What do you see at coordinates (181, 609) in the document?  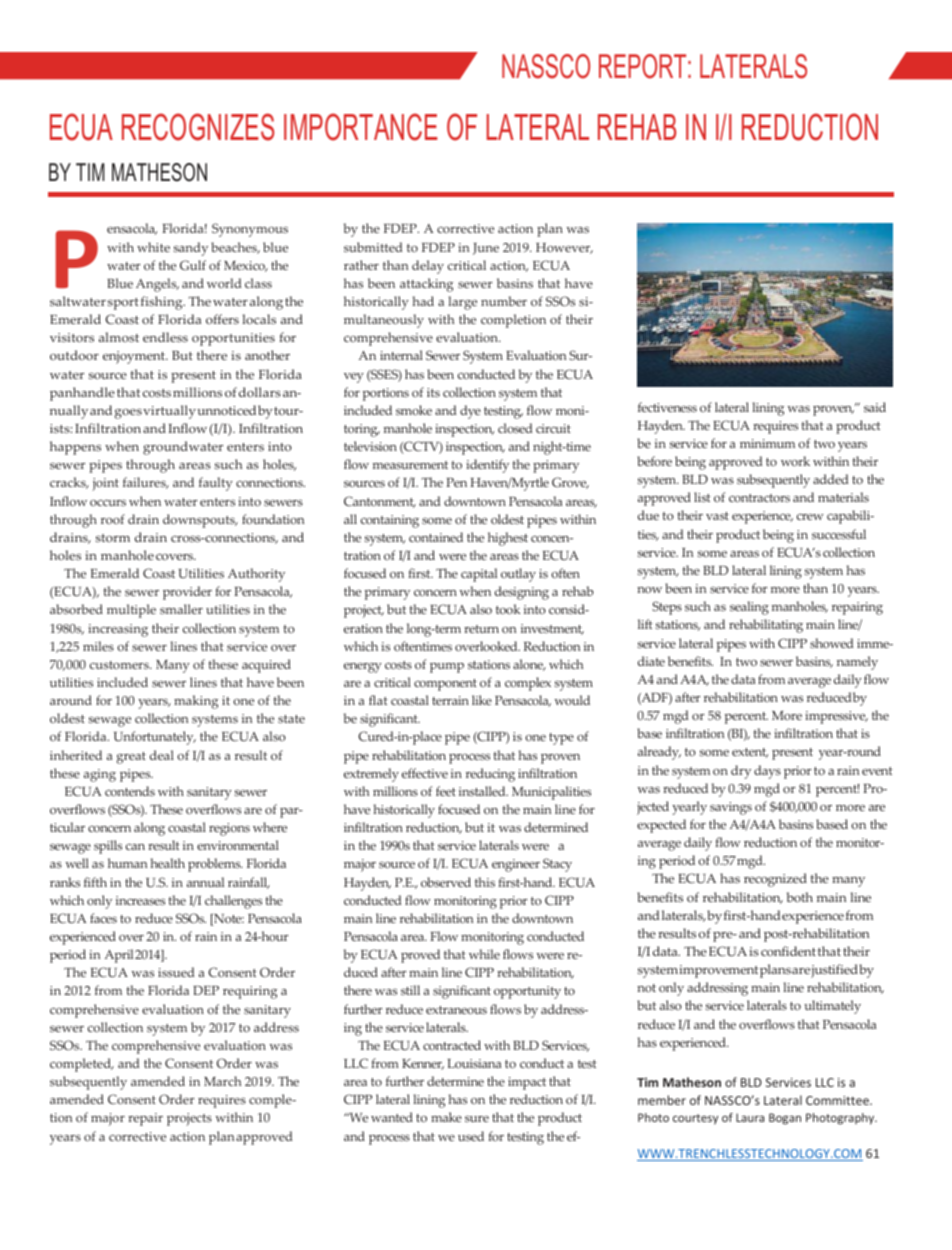 I see `smaller` at bounding box center [181, 609].
